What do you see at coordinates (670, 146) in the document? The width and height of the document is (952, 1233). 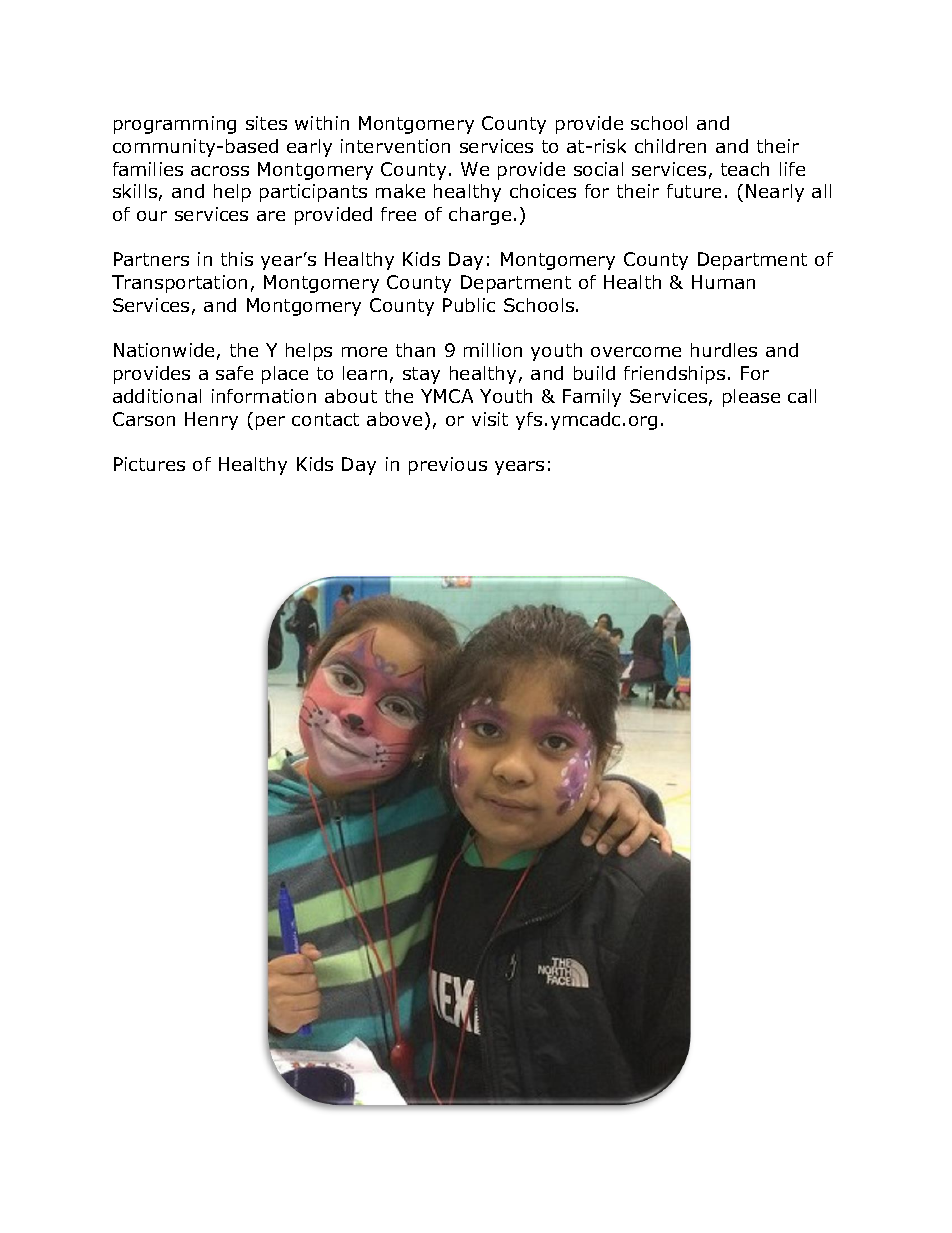 I see `children` at bounding box center [670, 146].
